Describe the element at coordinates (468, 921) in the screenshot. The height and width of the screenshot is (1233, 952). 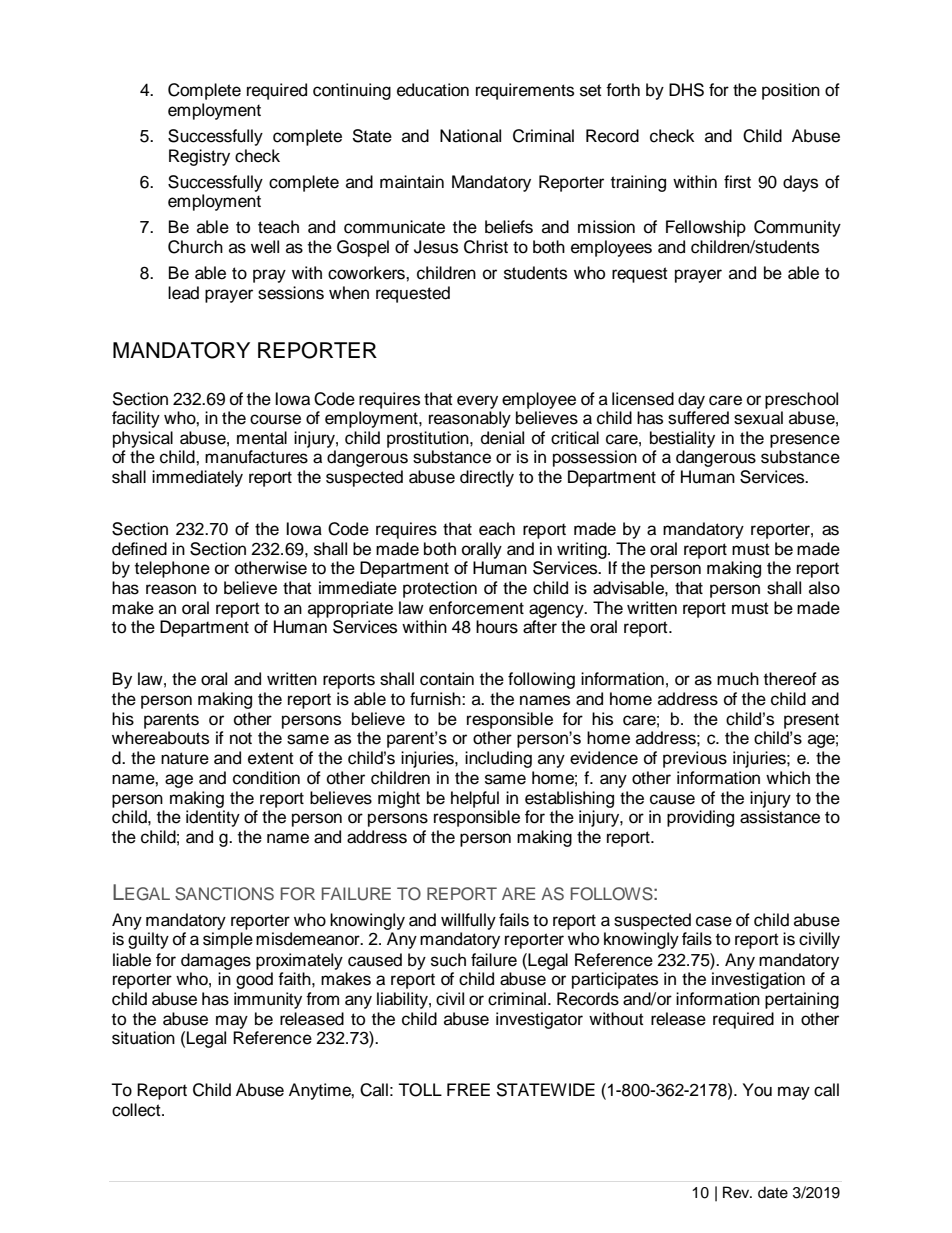
I see `willfully` at that location.
